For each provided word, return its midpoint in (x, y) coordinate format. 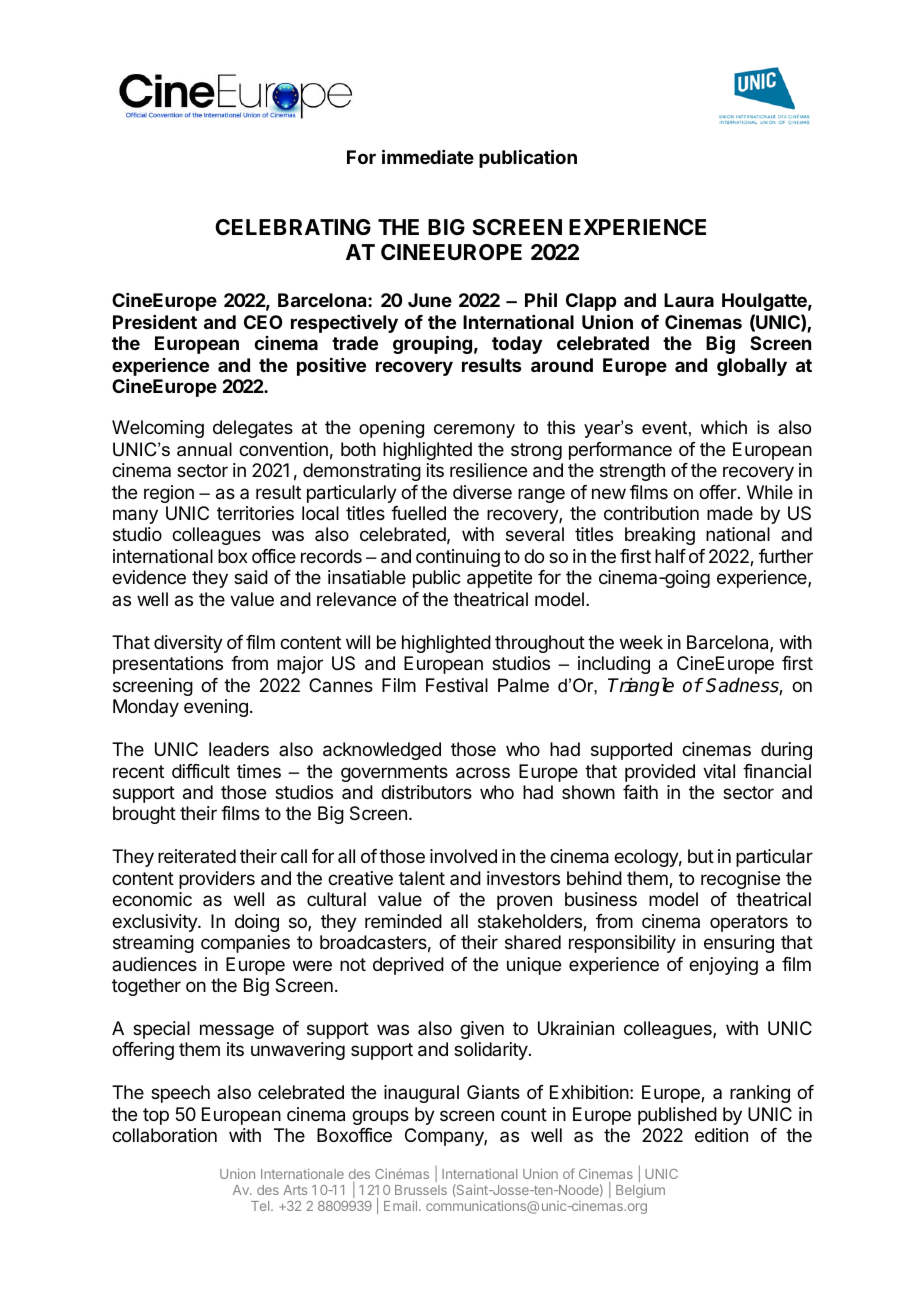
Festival (457, 685)
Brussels (421, 1190)
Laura (689, 300)
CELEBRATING (293, 227)
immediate (428, 156)
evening (216, 708)
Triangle (641, 686)
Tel (261, 1206)
